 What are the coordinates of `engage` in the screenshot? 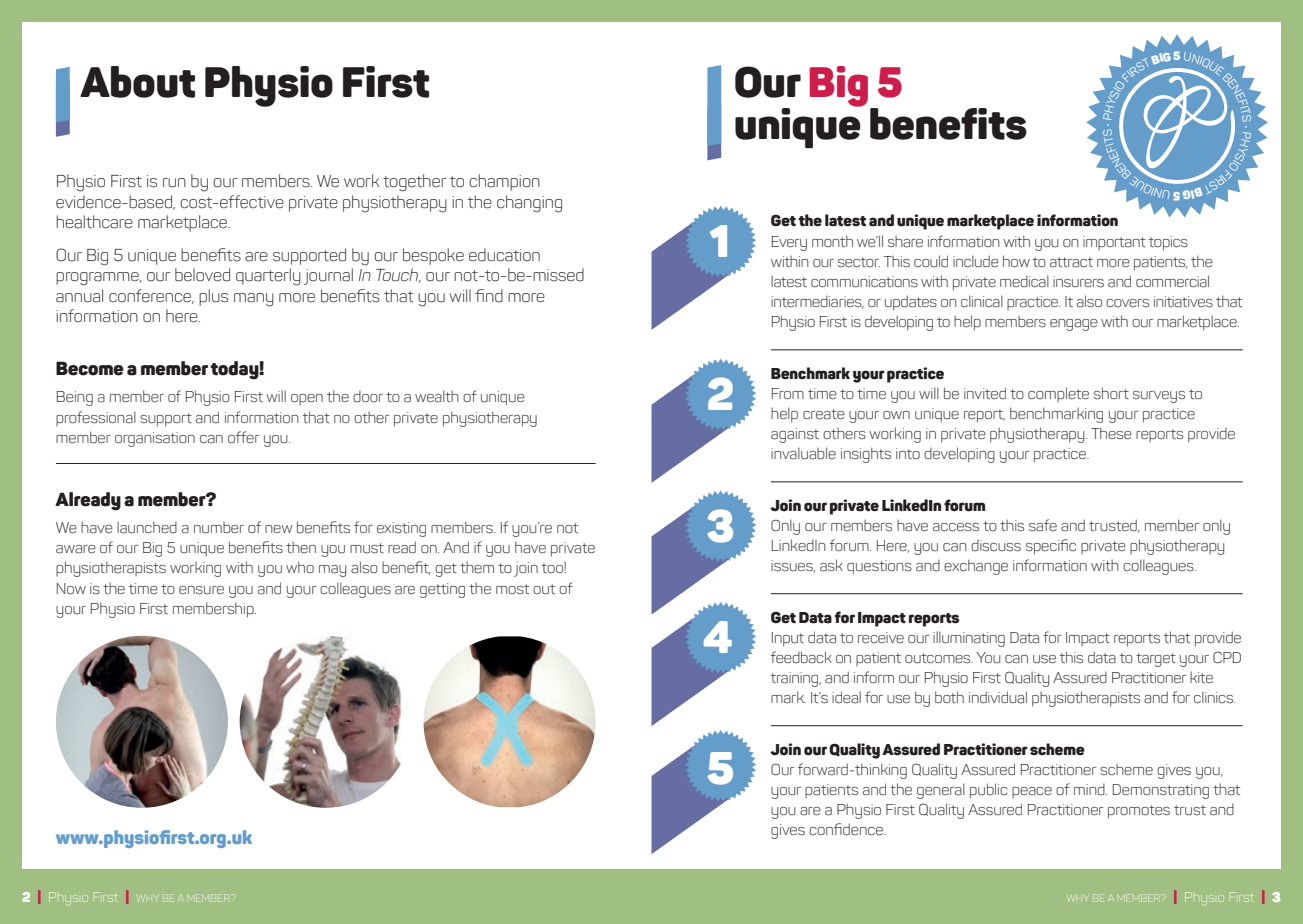 It's located at (1074, 325).
